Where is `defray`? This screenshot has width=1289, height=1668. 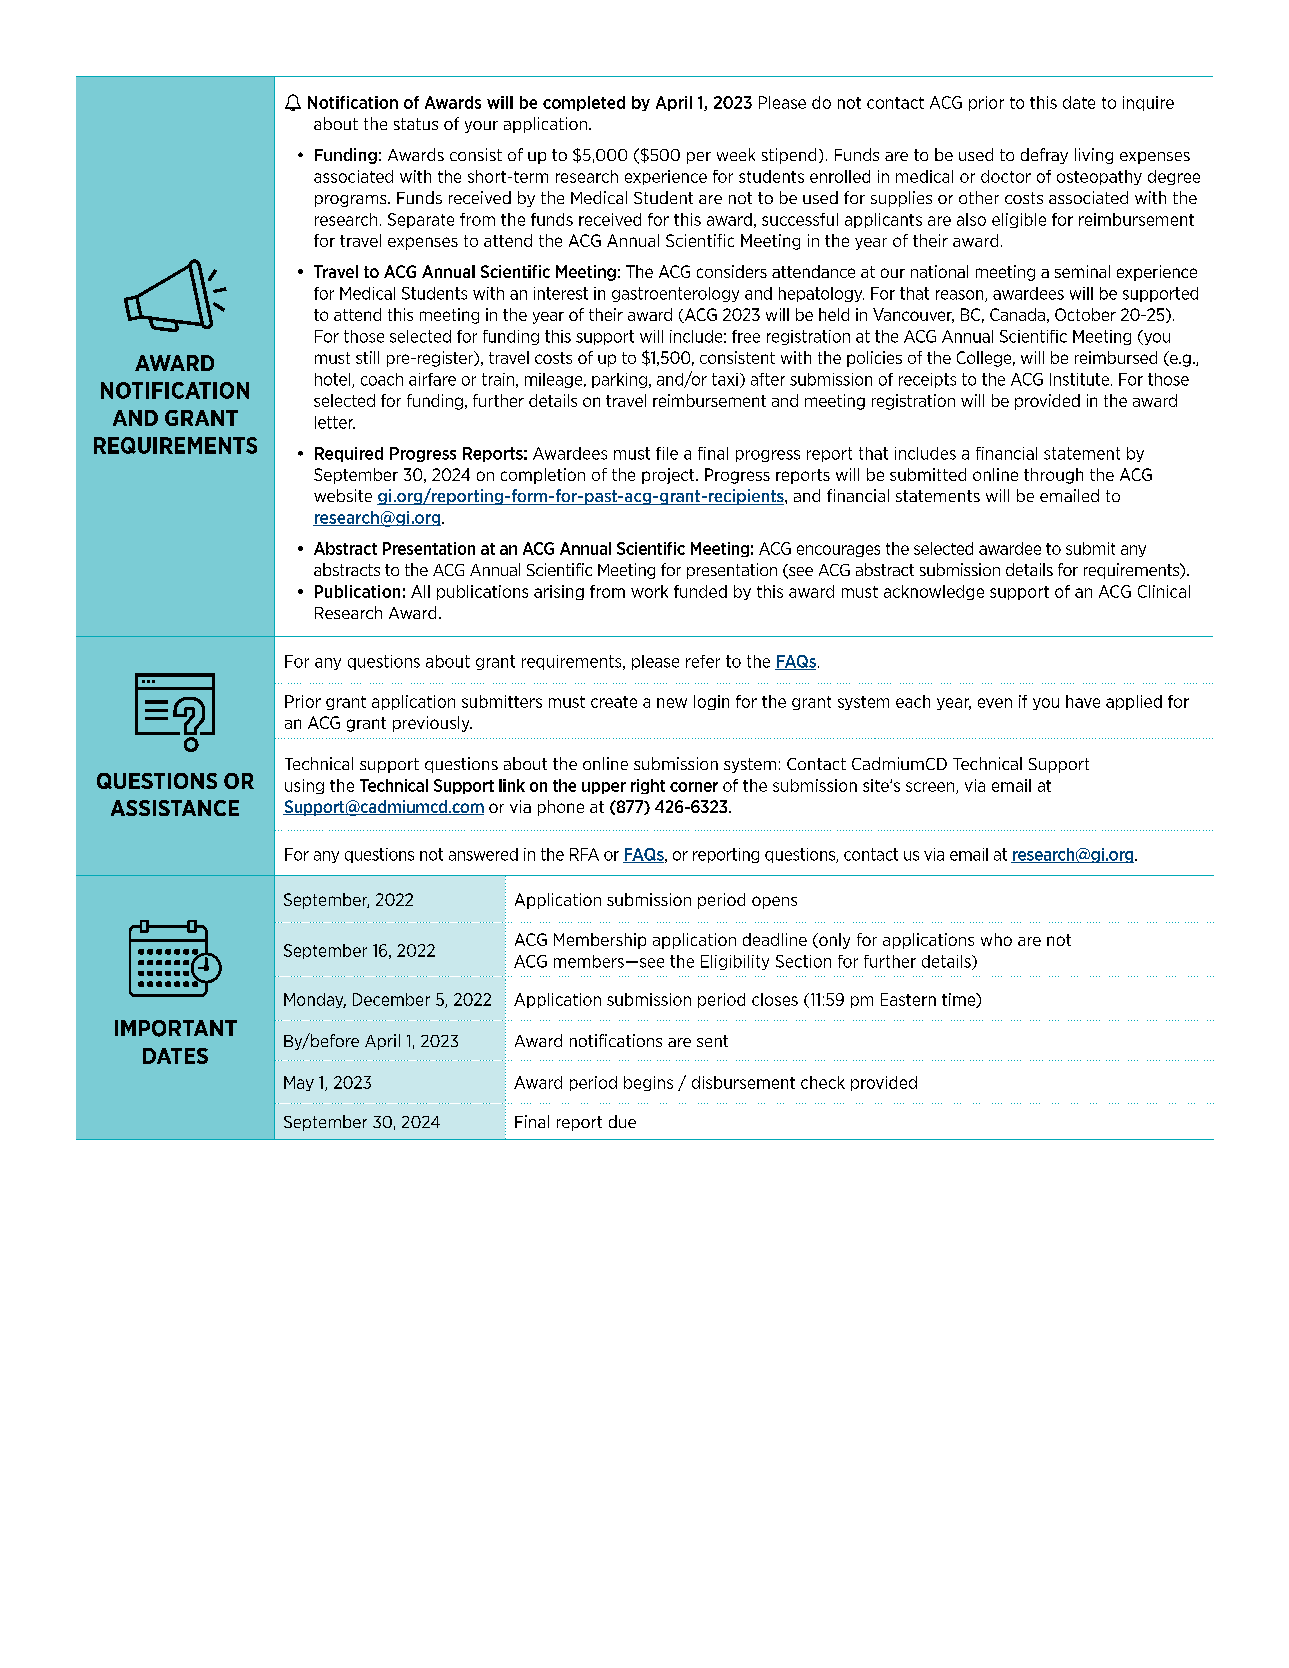
defray is located at coordinates (1044, 156).
